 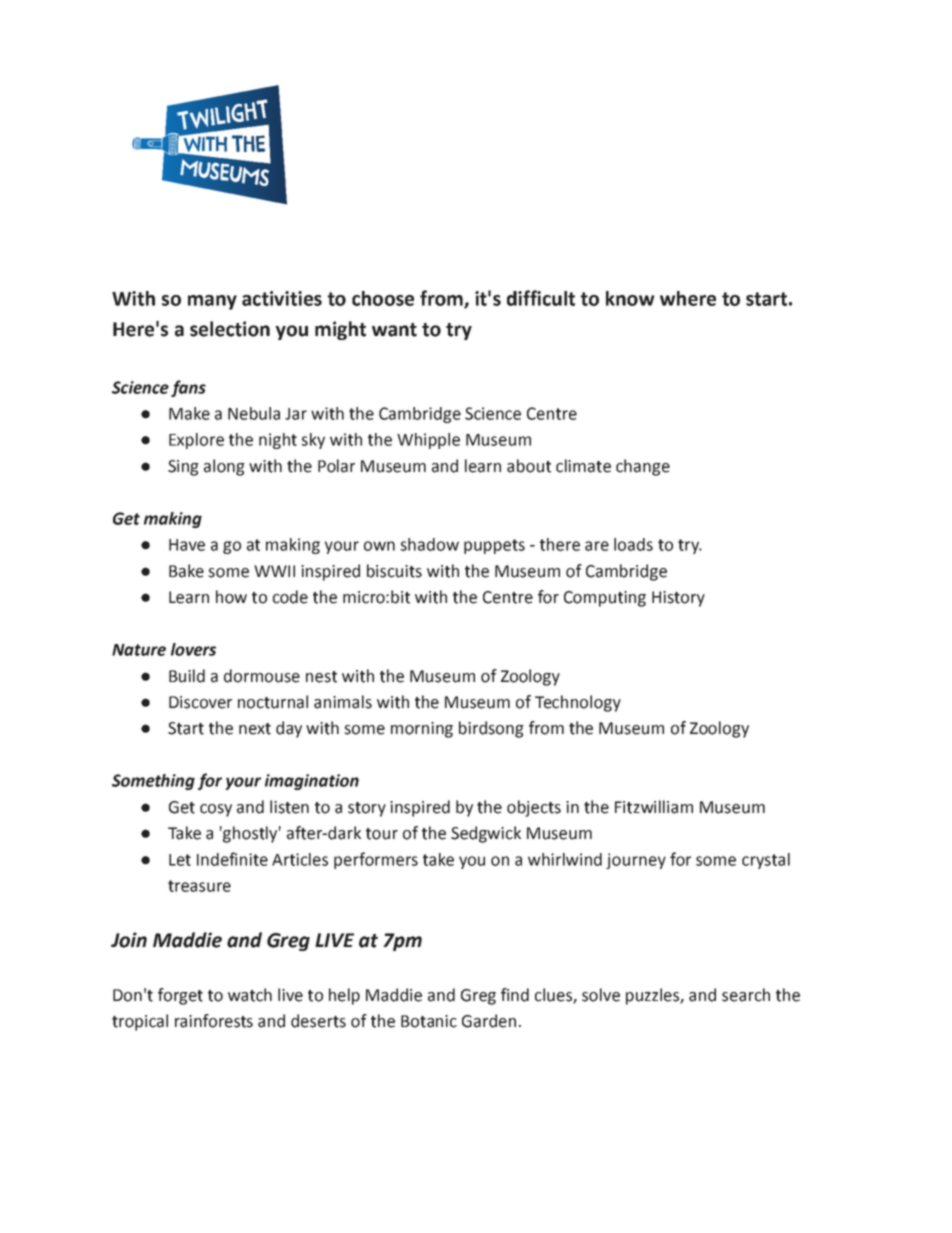 I want to click on solve, so click(x=601, y=995).
